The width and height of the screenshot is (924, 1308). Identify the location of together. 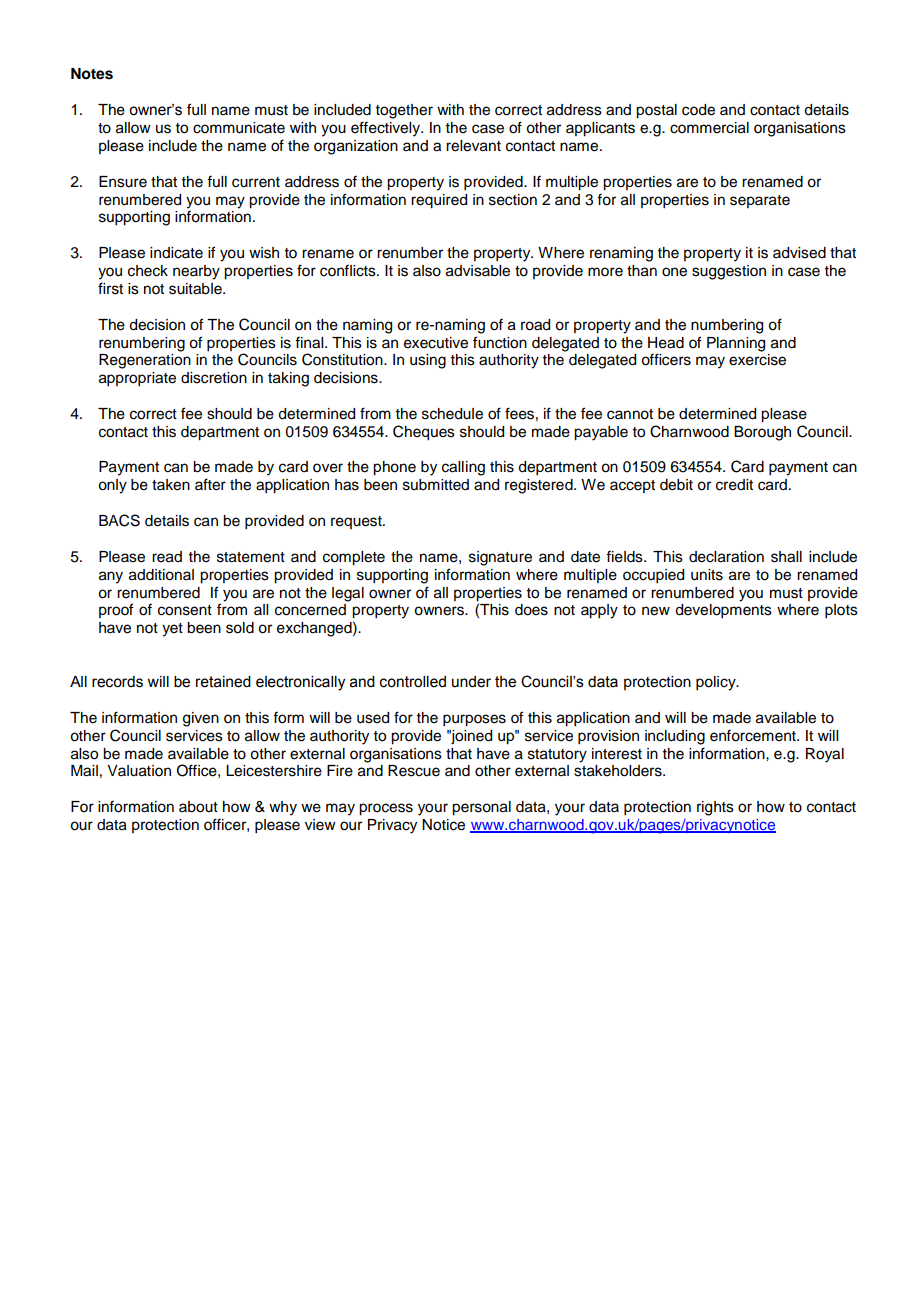
(404, 111).
